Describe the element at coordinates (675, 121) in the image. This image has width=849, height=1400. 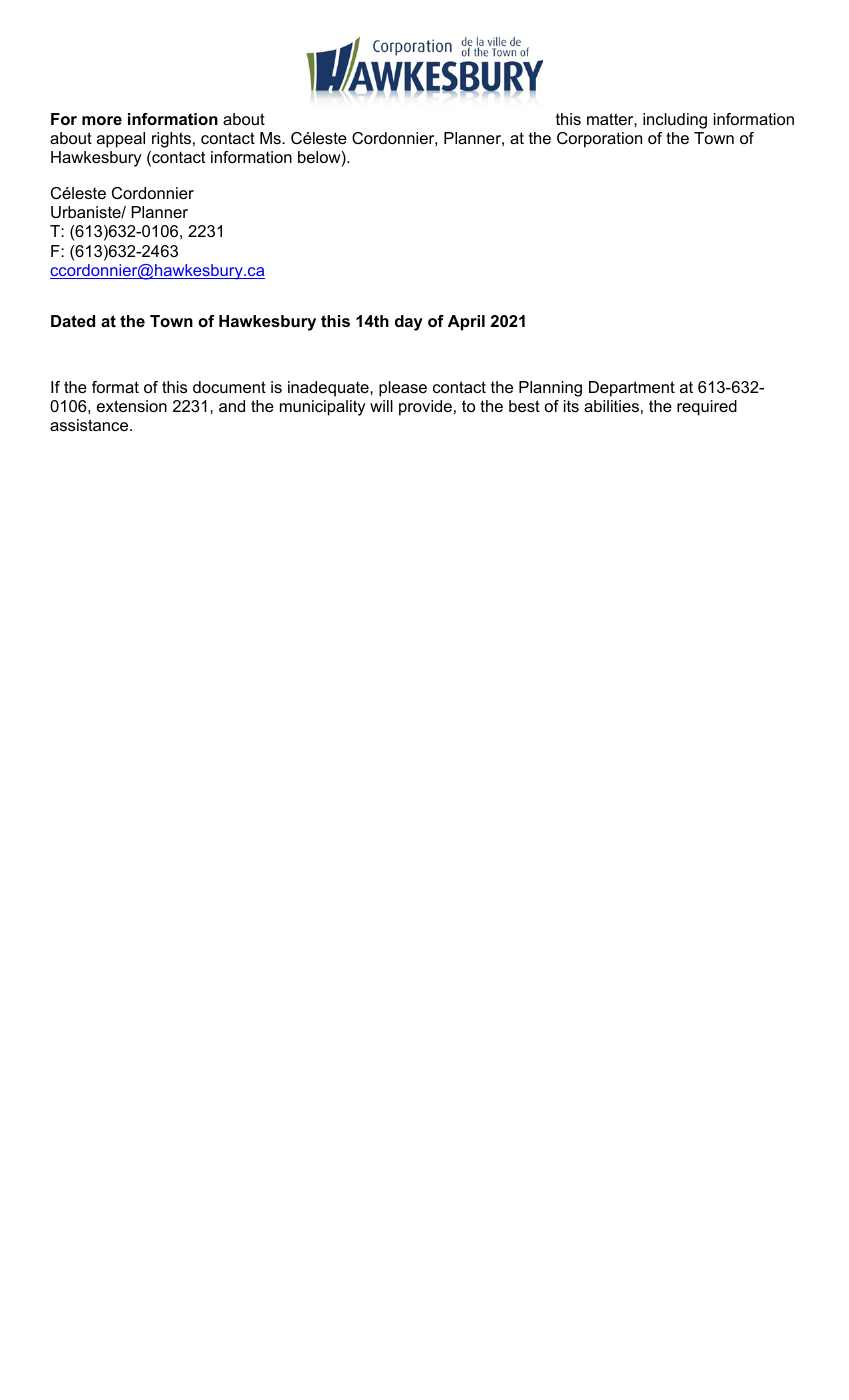
I see `including` at that location.
